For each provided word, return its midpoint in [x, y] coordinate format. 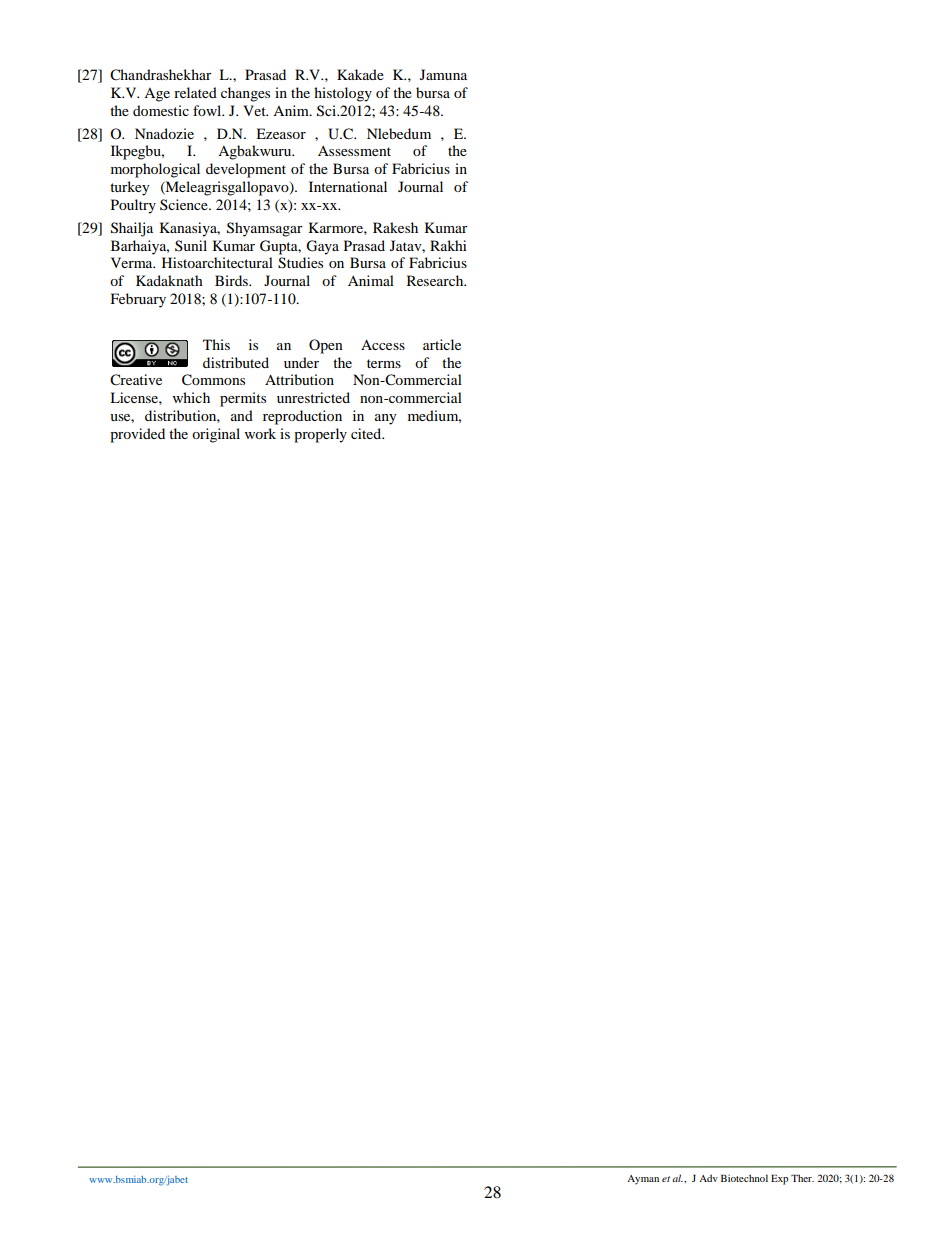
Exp [779, 1179]
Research [436, 280]
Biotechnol [744, 1178]
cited [367, 433]
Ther [802, 1178]
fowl [208, 110]
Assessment [354, 151]
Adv [708, 1178]
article [442, 344]
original [216, 435]
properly [320, 435]
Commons [213, 380]
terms [384, 363]
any [386, 419]
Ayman [643, 1180]
